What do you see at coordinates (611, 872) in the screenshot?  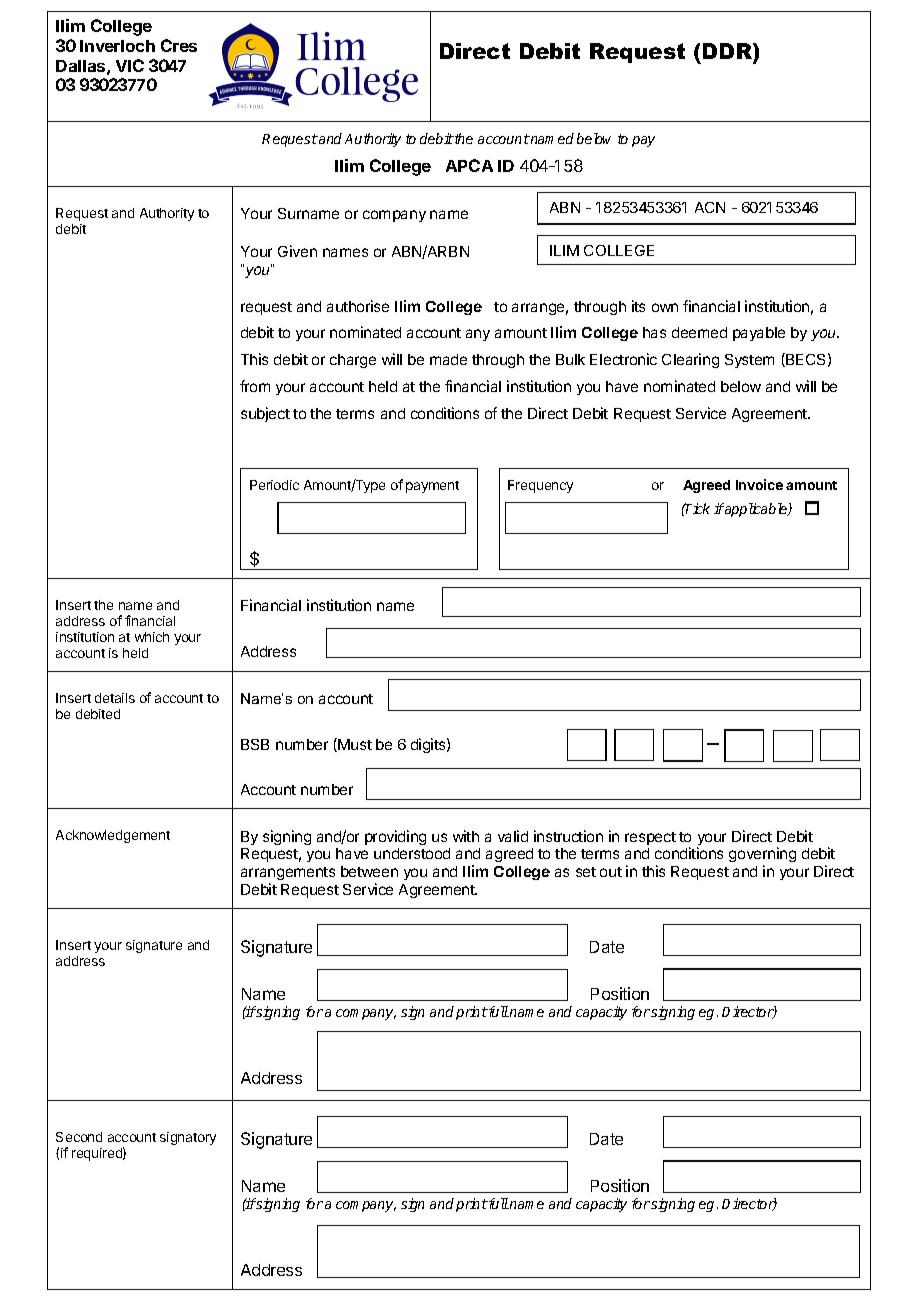 I see `out` at bounding box center [611, 872].
